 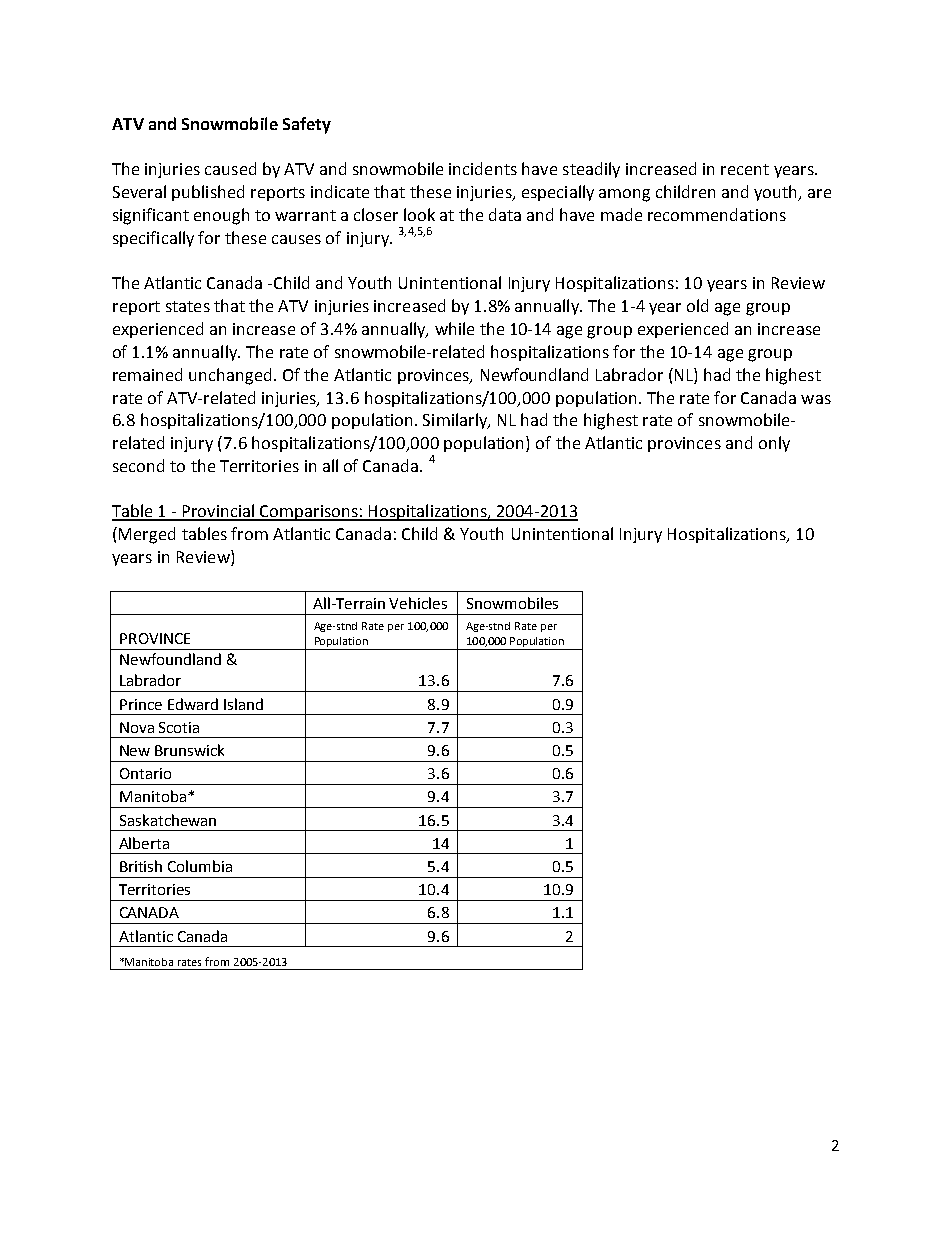 I want to click on Columbia, so click(x=200, y=866).
